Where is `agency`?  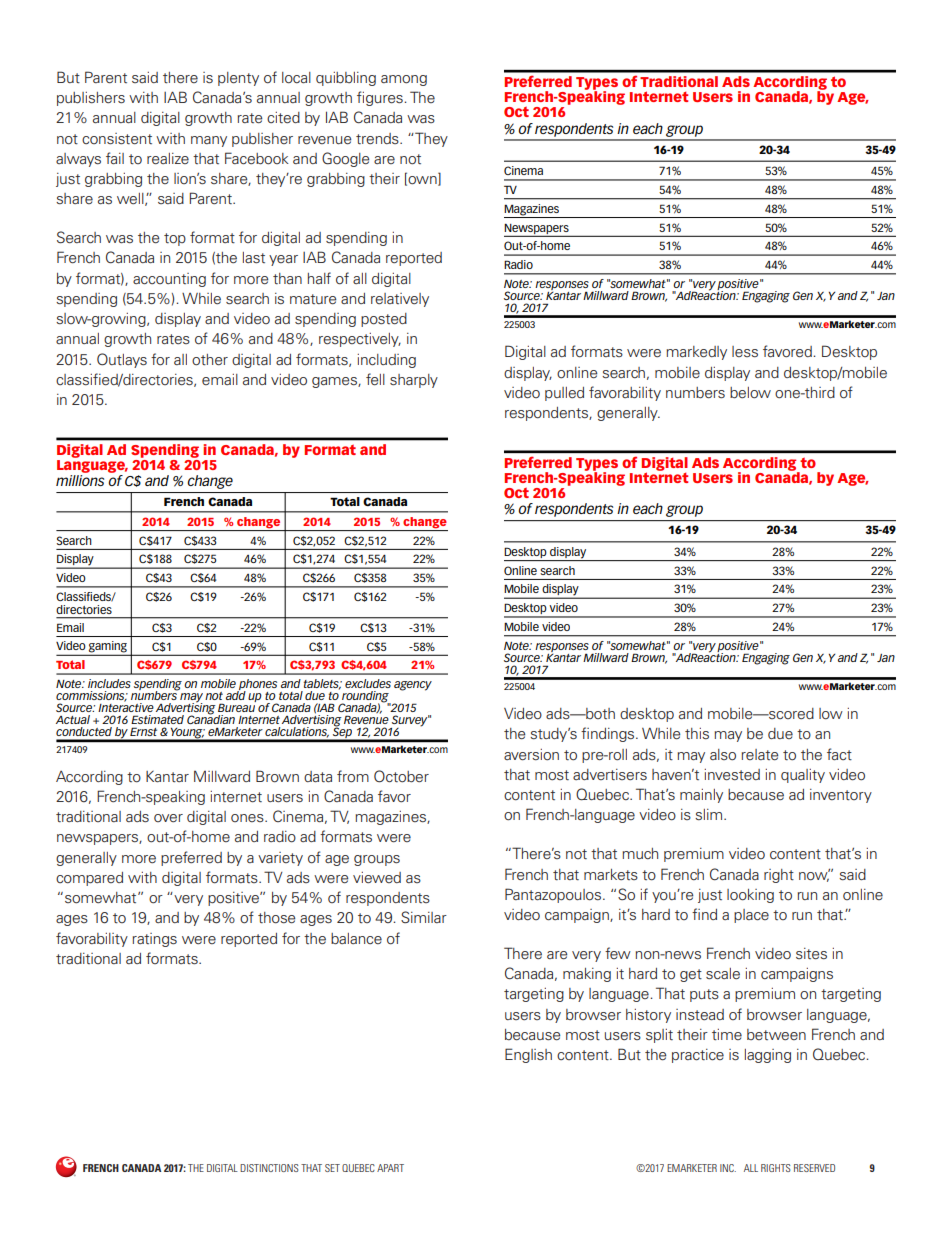 agency is located at coordinates (413, 686).
